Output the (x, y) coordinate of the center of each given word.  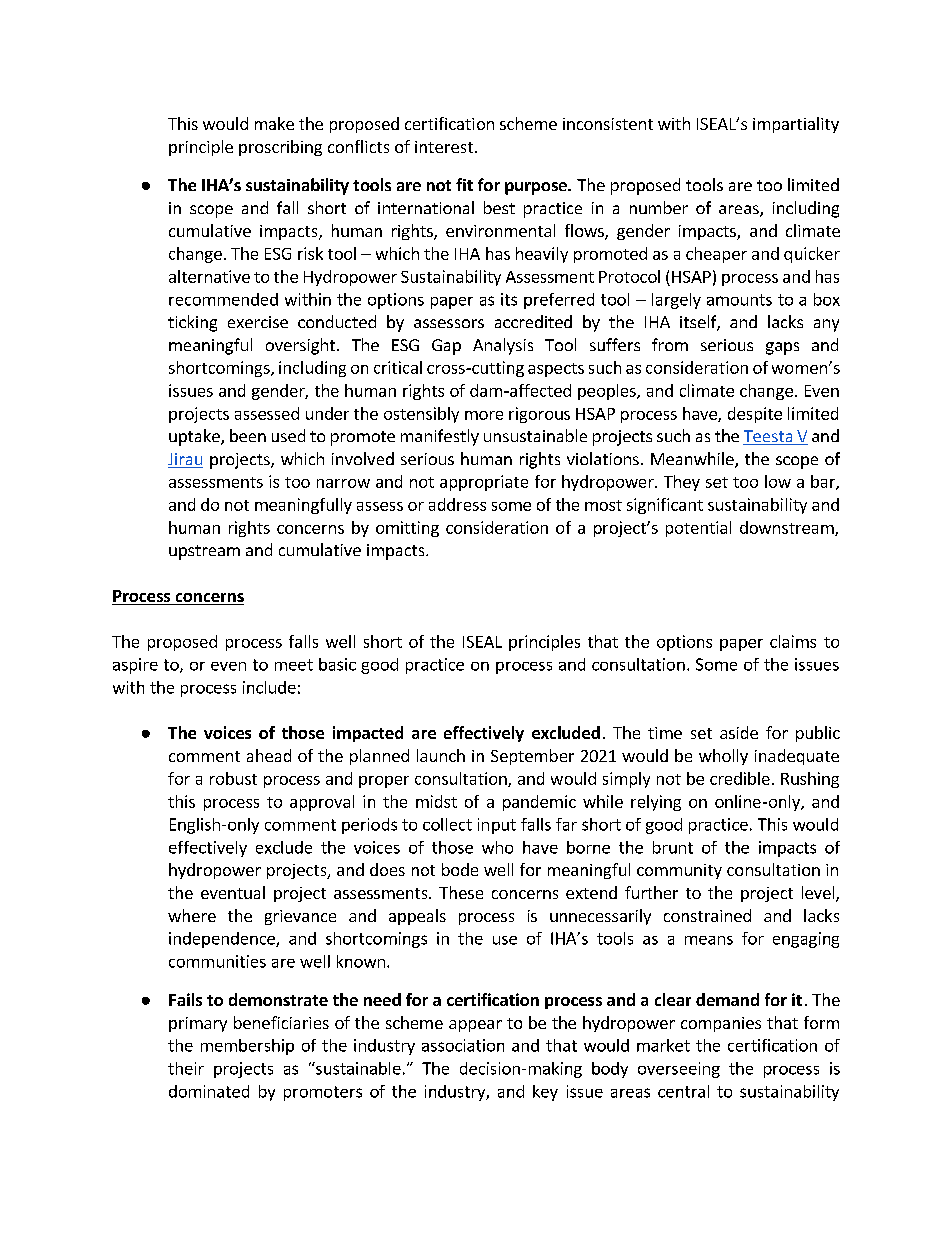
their (186, 1068)
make (274, 123)
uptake (195, 437)
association (463, 1045)
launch (441, 755)
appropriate (484, 483)
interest (444, 147)
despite (755, 415)
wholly (723, 757)
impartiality (796, 125)
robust (233, 778)
